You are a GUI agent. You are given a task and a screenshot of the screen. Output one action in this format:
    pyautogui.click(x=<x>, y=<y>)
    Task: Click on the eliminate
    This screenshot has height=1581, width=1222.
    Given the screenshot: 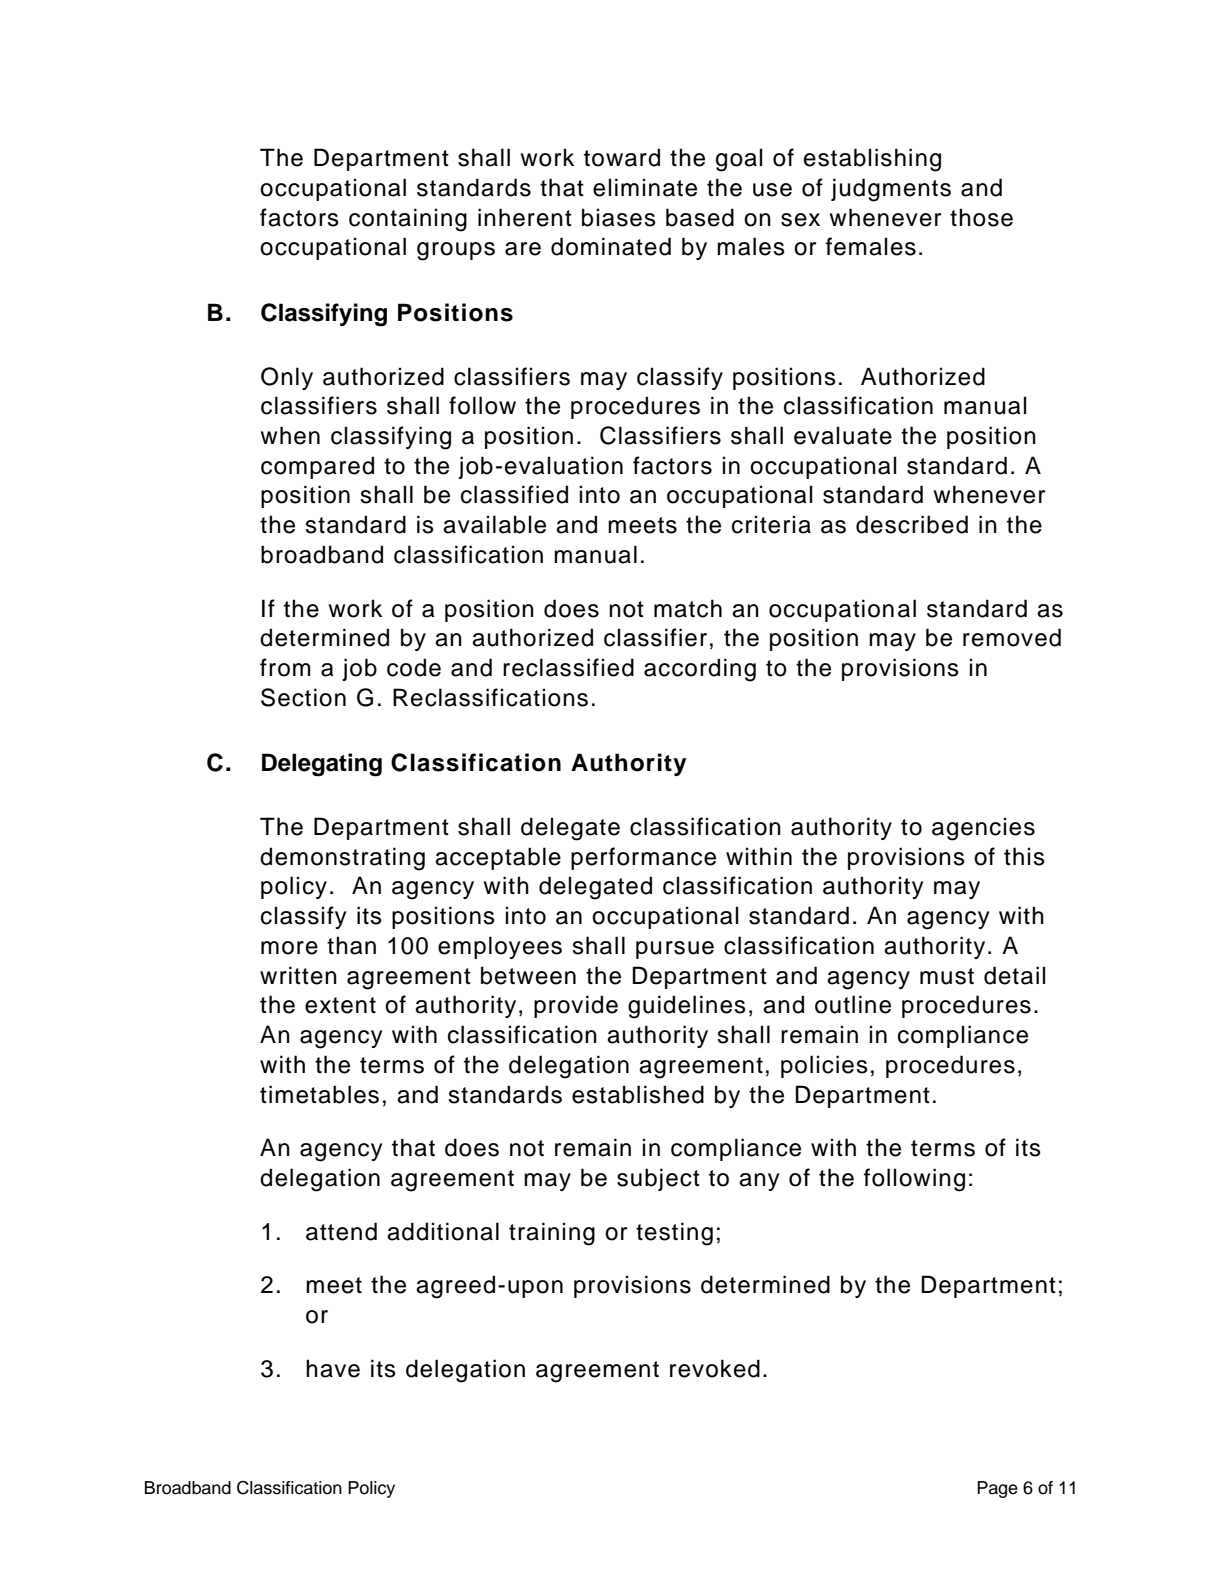 What is the action you would take?
    pyautogui.click(x=645, y=187)
